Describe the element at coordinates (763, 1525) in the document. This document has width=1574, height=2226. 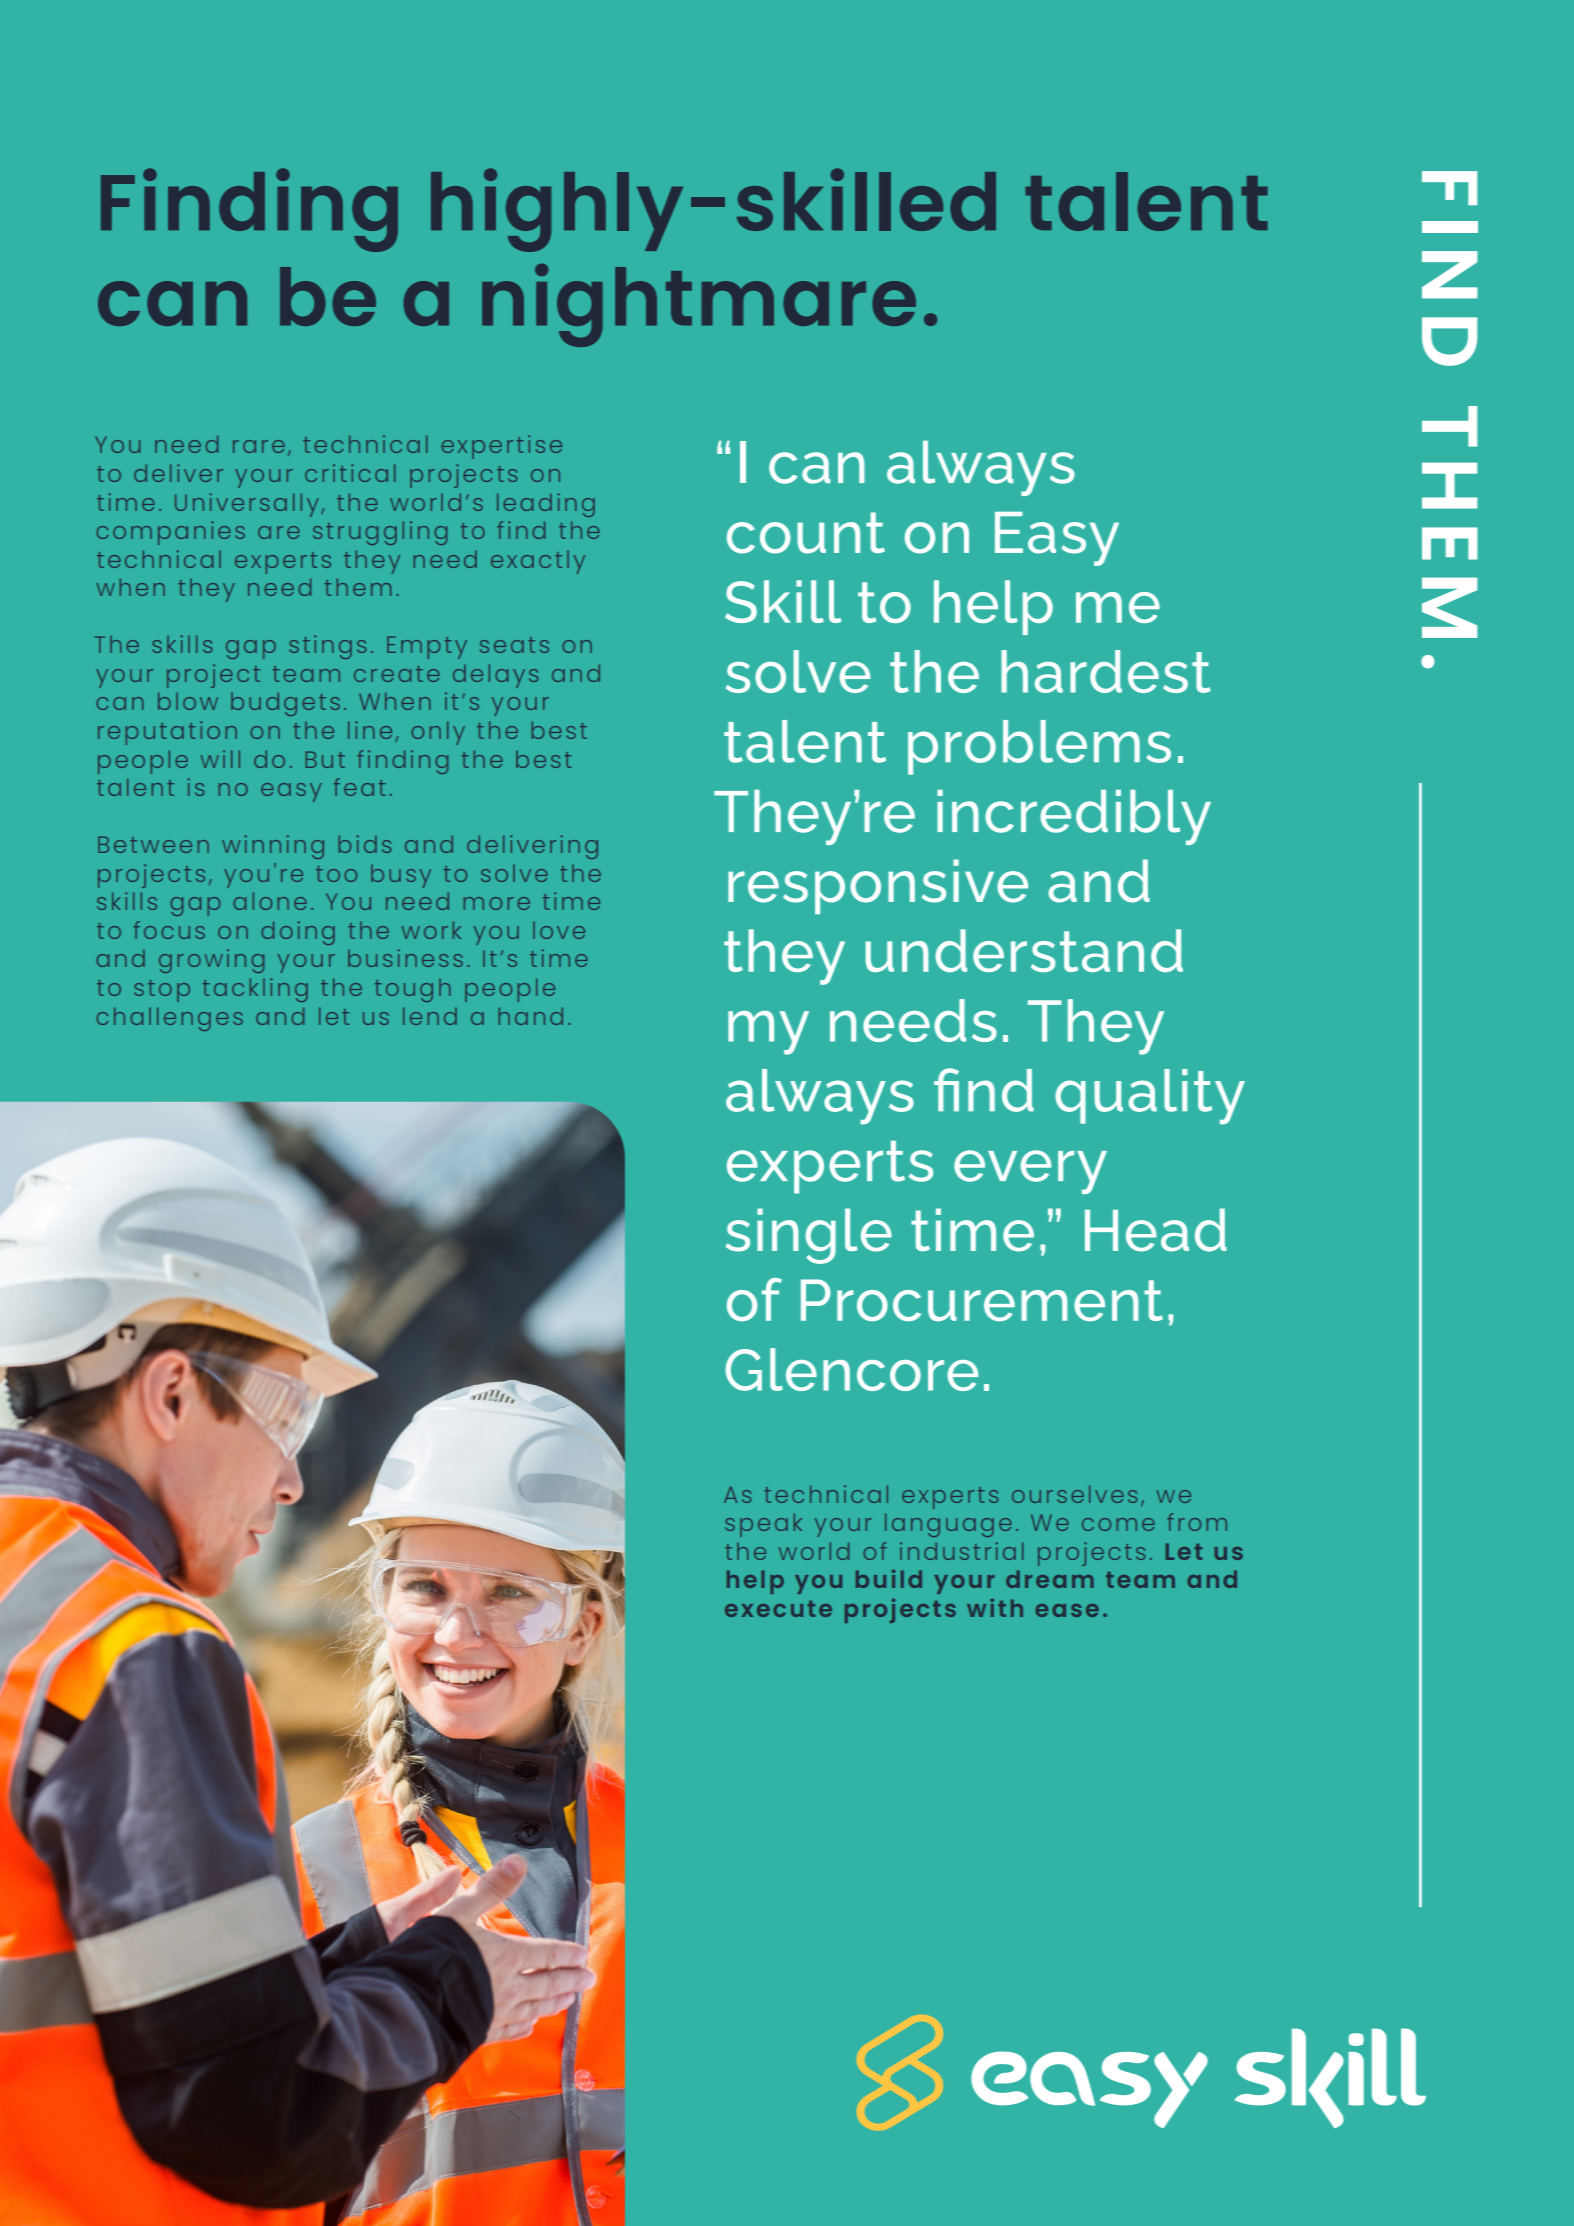
I see `speak` at that location.
